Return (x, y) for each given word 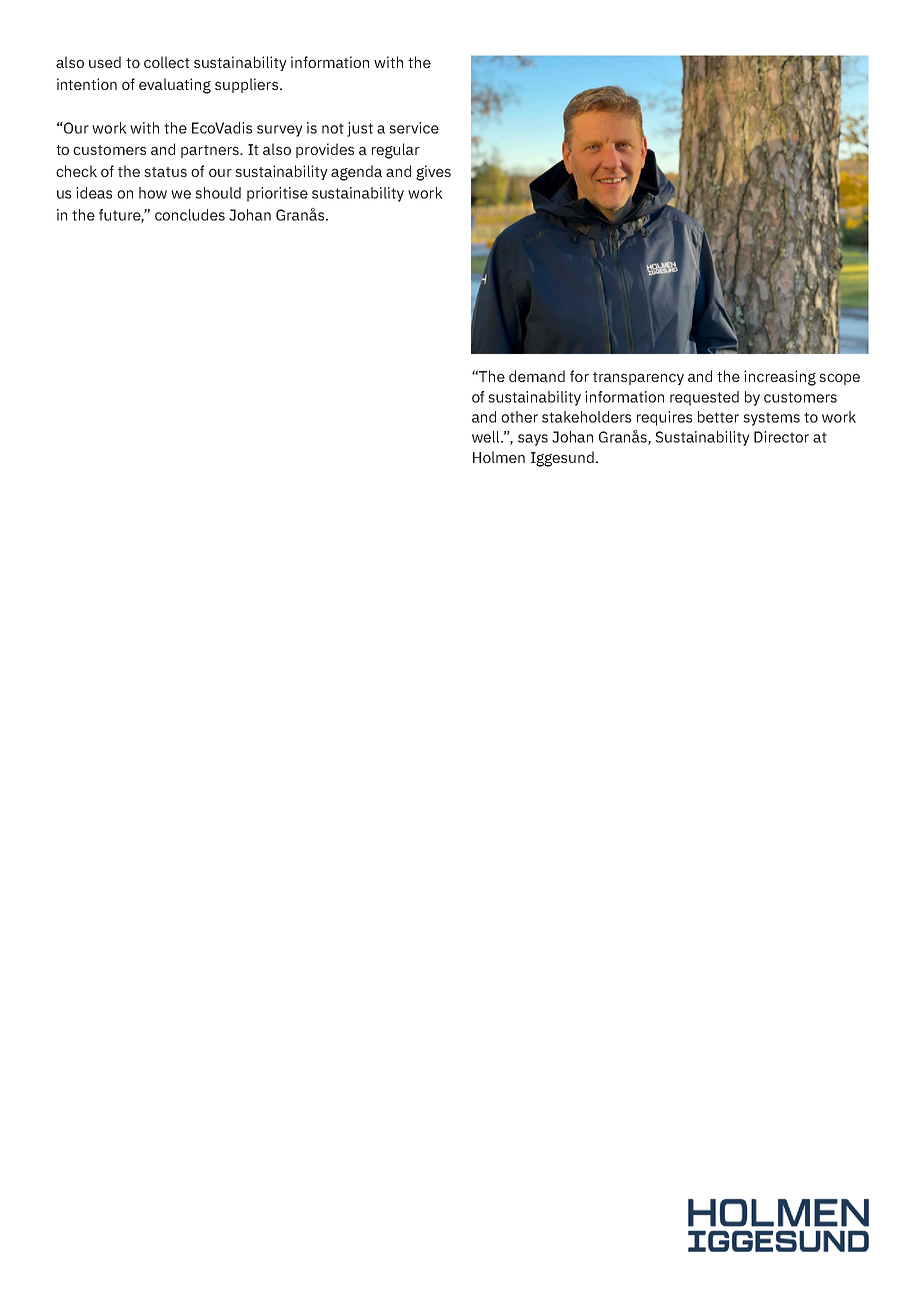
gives (433, 173)
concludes (190, 215)
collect (167, 62)
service (414, 128)
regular (396, 151)
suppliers (246, 85)
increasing (780, 378)
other (519, 417)
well (487, 437)
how (153, 193)
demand (537, 376)
